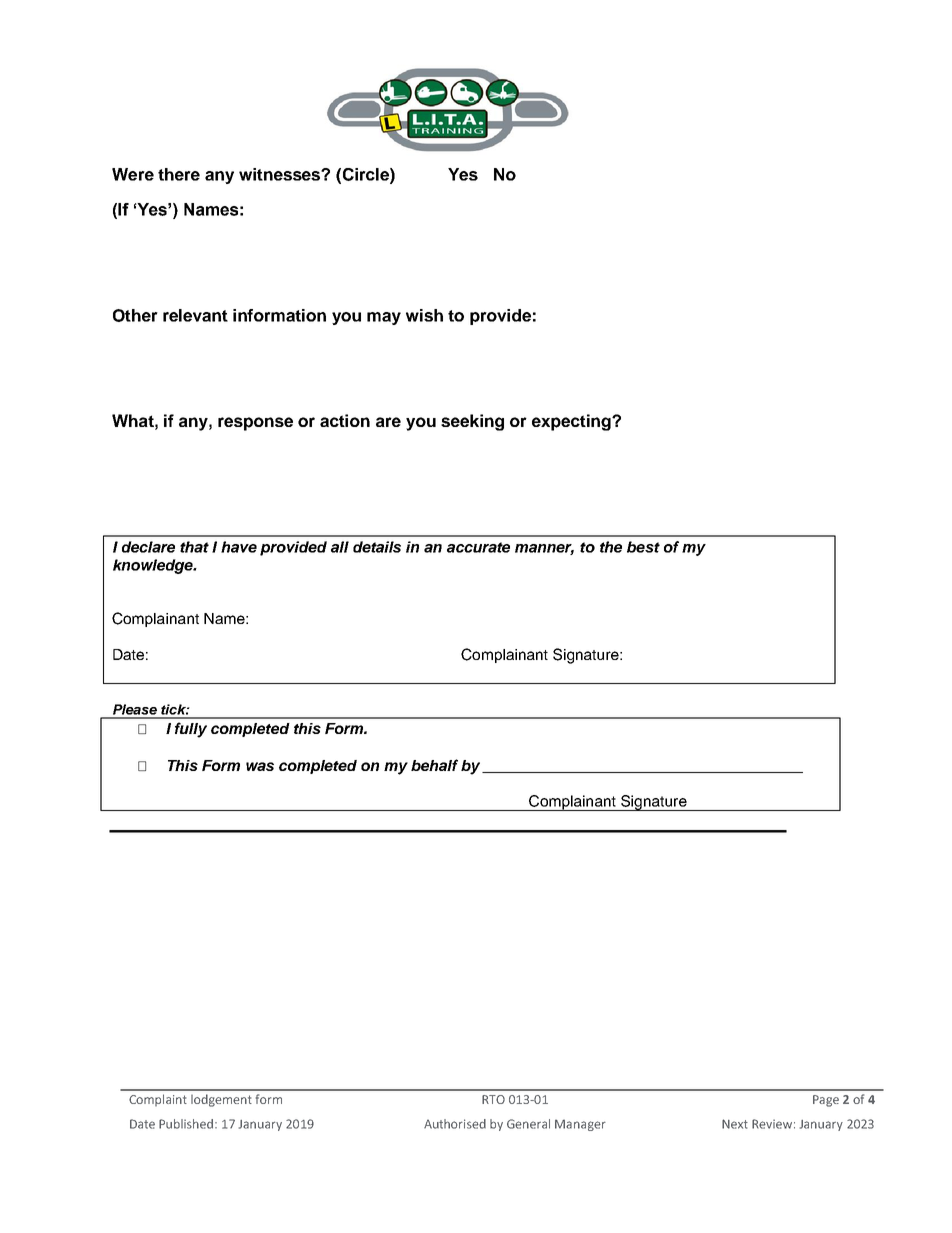 The width and height of the screenshot is (952, 1233). What do you see at coordinates (434, 765) in the screenshot?
I see `behalf` at bounding box center [434, 765].
